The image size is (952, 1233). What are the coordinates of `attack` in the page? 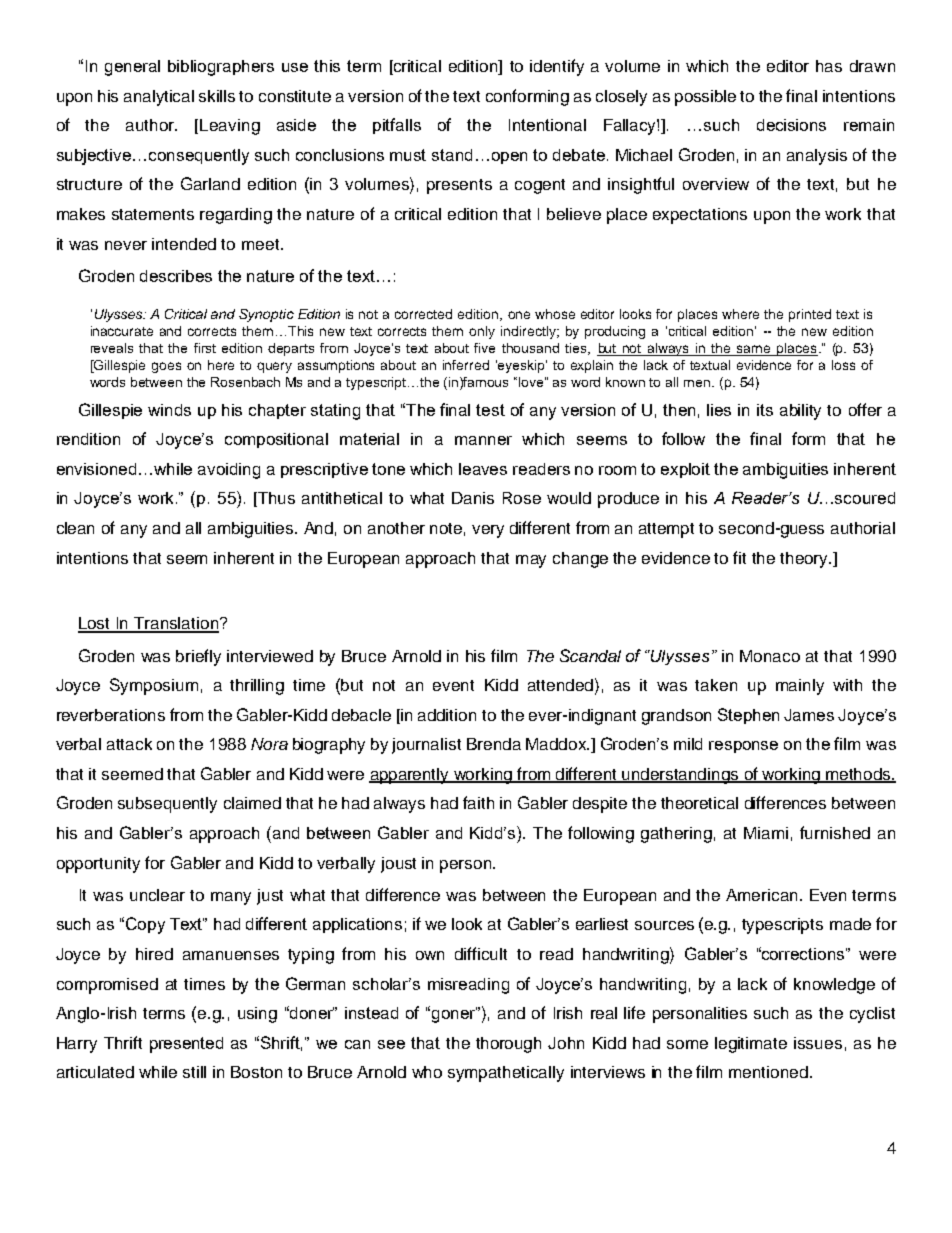 It's located at (129, 744).
